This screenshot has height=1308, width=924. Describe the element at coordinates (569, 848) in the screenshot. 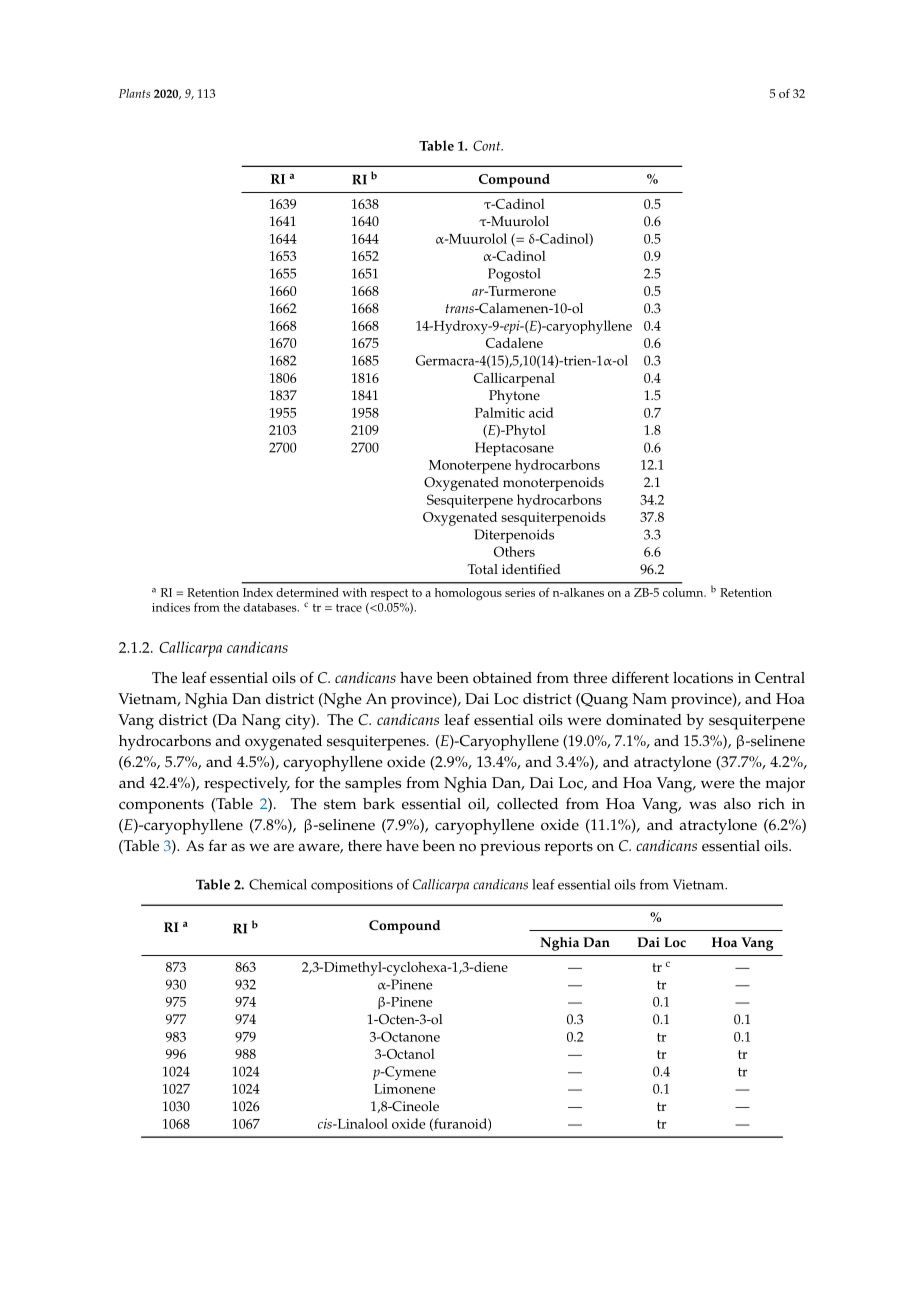

I see `reports` at that location.
